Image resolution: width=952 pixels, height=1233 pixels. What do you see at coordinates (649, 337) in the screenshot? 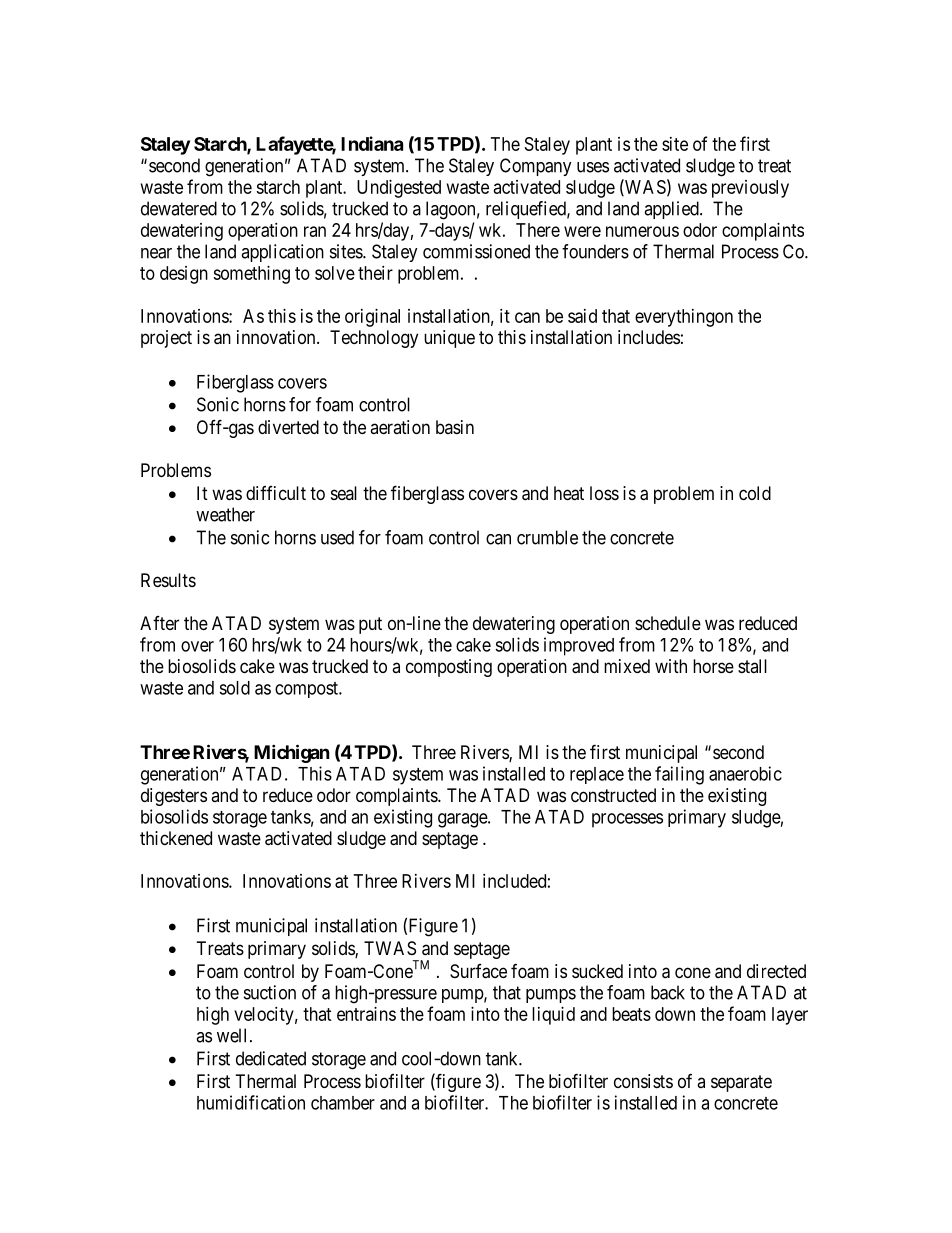
I see `includes` at bounding box center [649, 337].
